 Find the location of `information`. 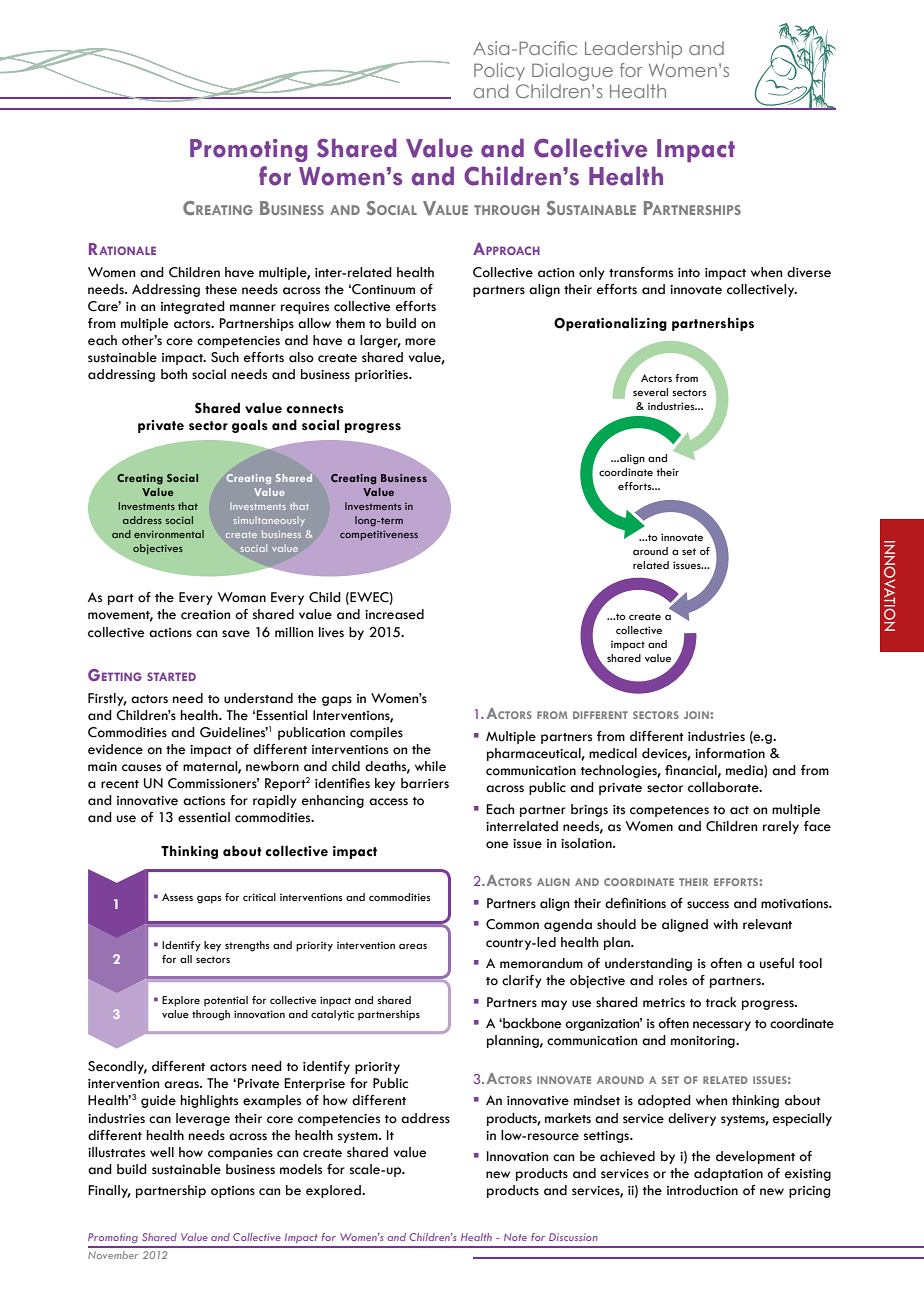

information is located at coordinates (730, 753).
